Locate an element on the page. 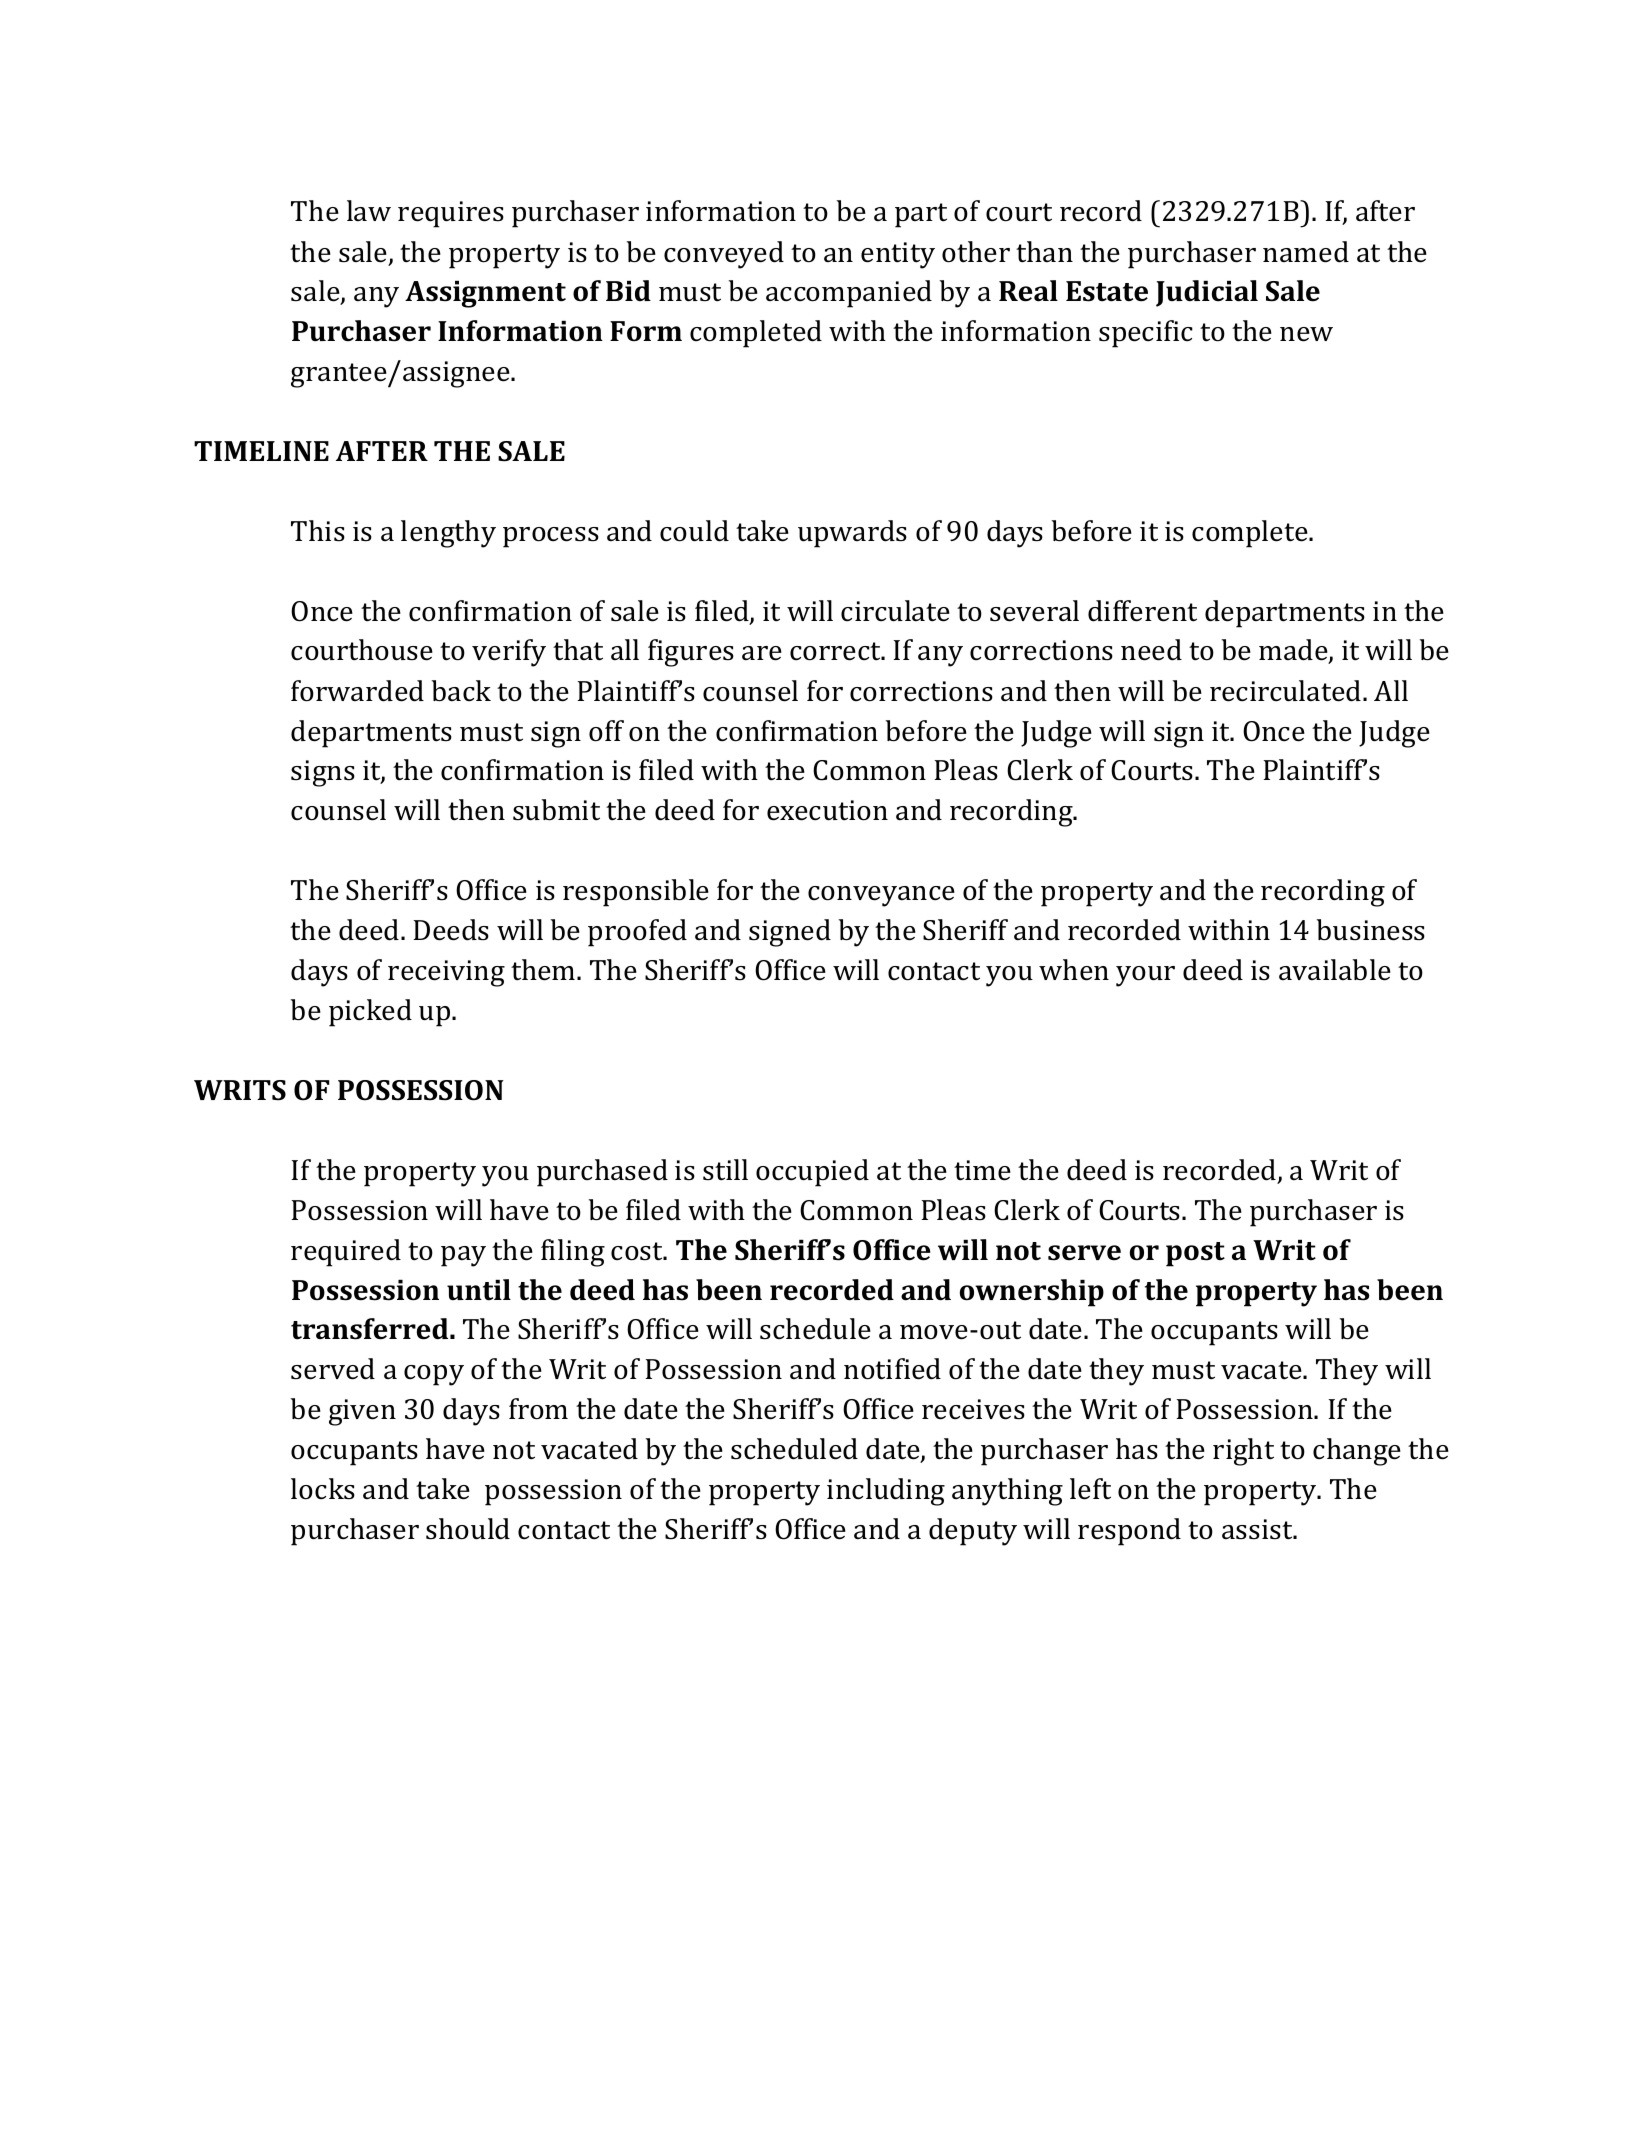 The image size is (1648, 2132). occupied is located at coordinates (812, 1173).
